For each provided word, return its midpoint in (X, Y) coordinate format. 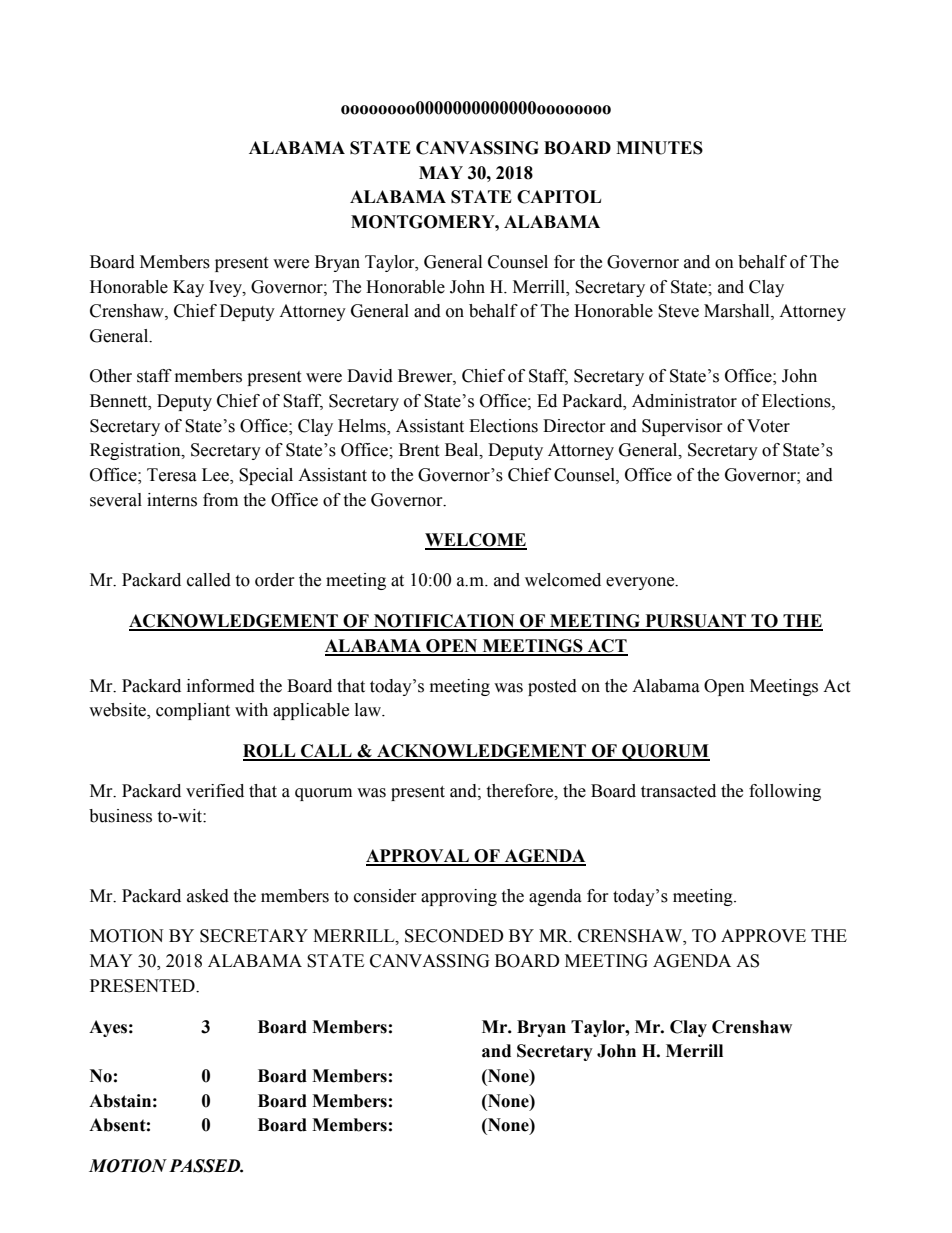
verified (215, 791)
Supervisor (682, 427)
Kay (188, 288)
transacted (678, 791)
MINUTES (659, 148)
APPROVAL (418, 857)
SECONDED (454, 936)
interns (172, 500)
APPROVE (763, 936)
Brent (419, 450)
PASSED (206, 1166)
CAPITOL (559, 197)
